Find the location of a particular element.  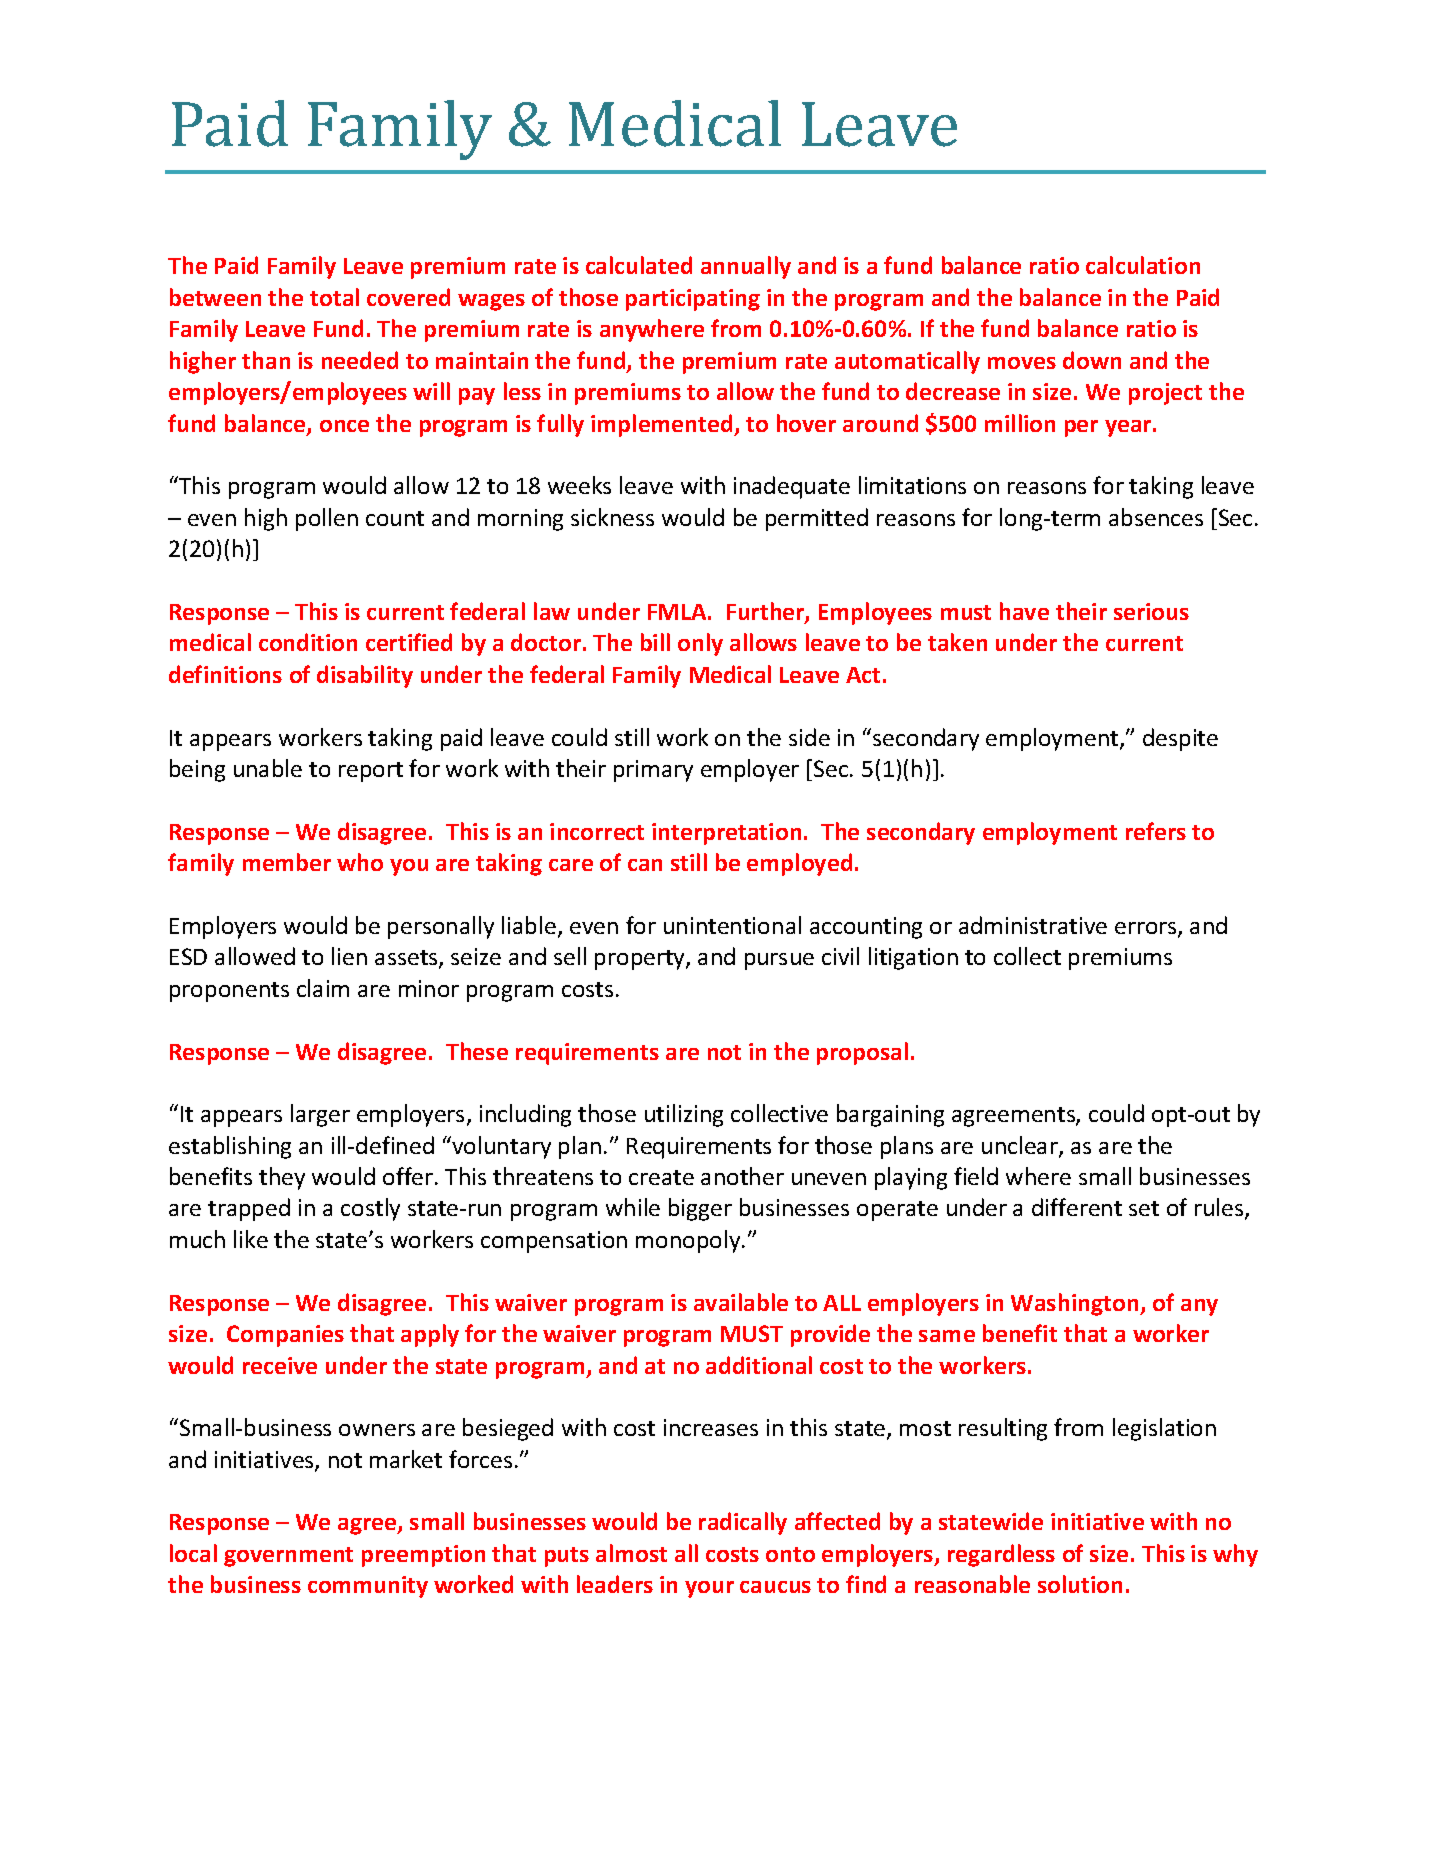

solution is located at coordinates (1080, 1584).
